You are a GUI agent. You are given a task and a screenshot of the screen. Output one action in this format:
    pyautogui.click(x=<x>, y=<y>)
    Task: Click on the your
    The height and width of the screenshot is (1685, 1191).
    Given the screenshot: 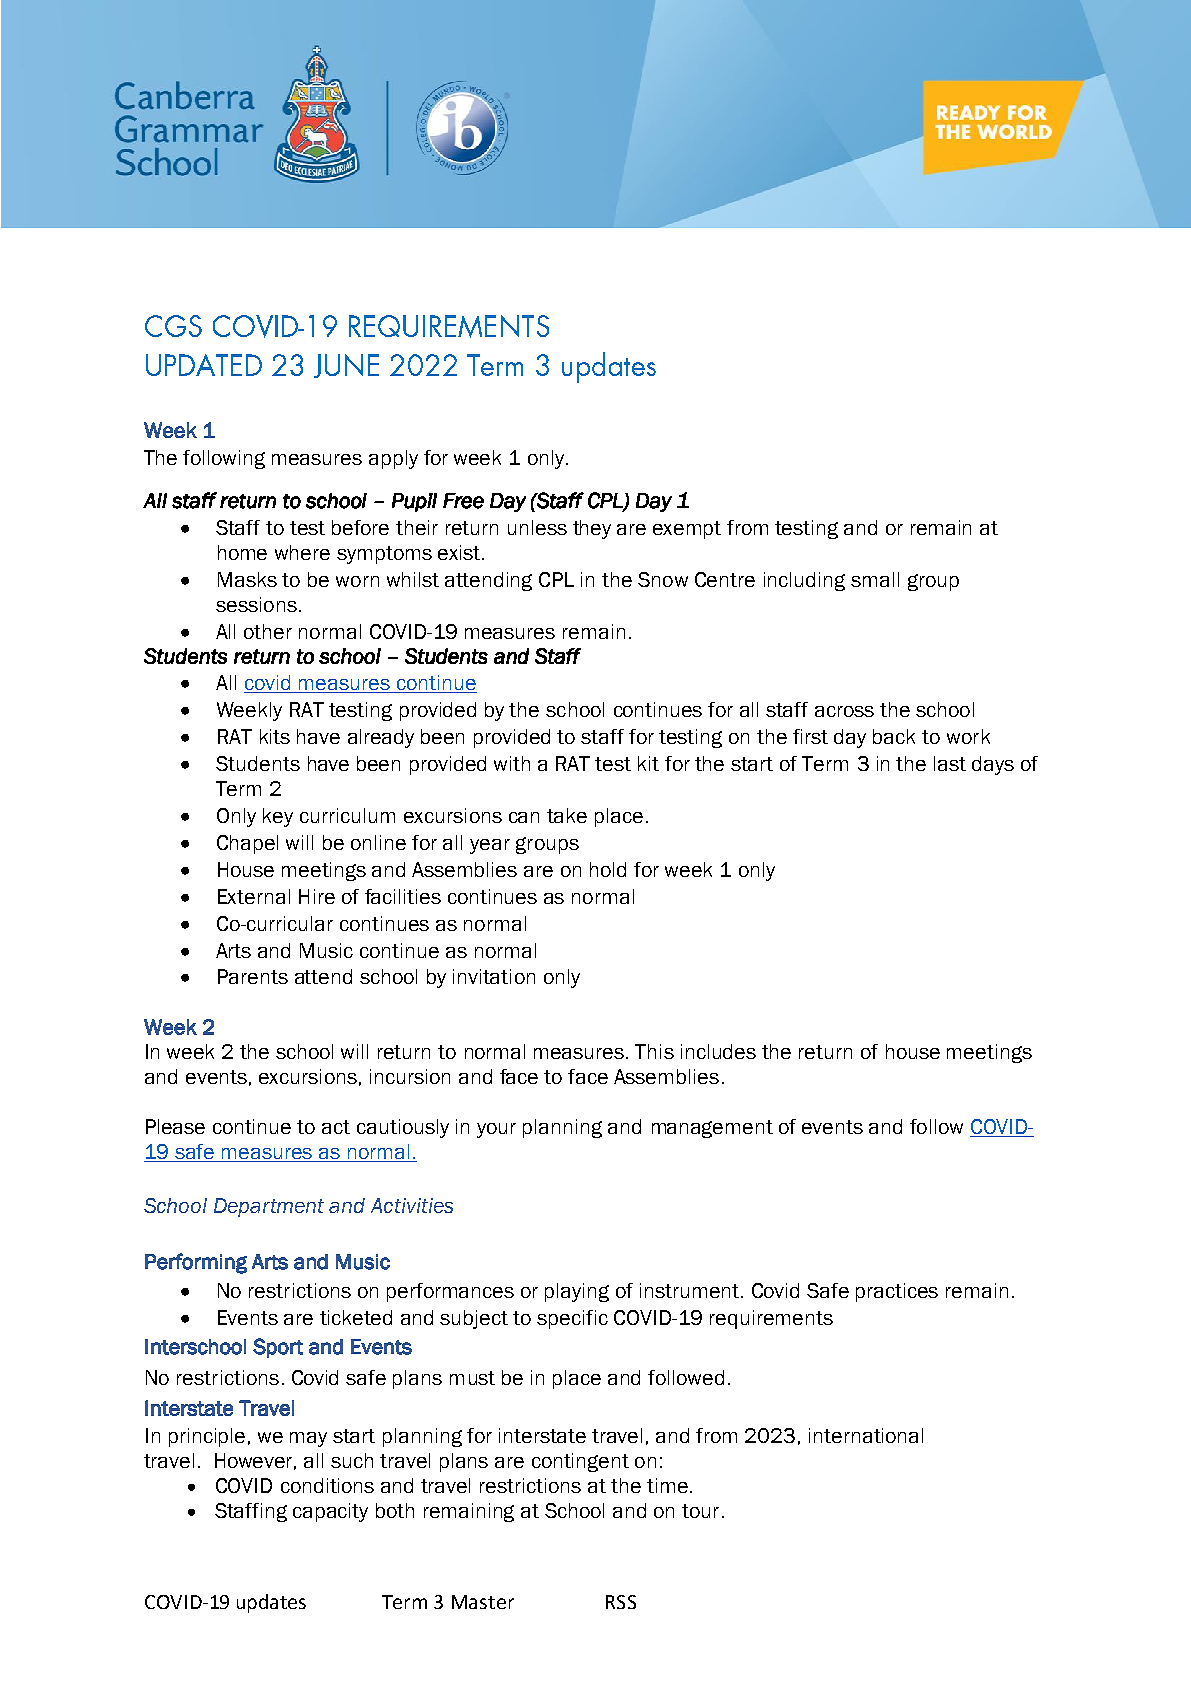 What is the action you would take?
    pyautogui.click(x=496, y=1130)
